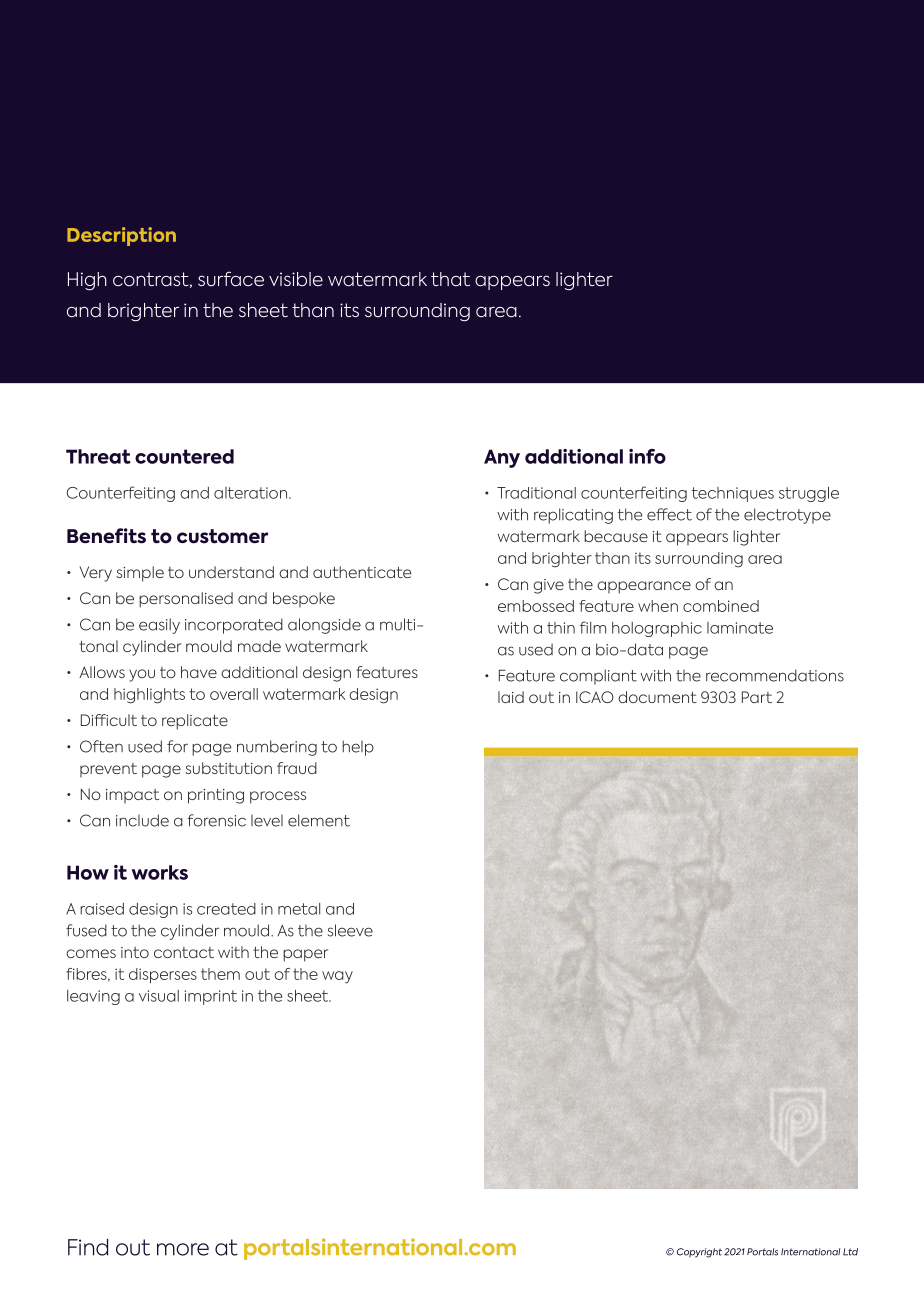 Image resolution: width=924 pixels, height=1308 pixels. What do you see at coordinates (88, 1247) in the screenshot?
I see `Find` at bounding box center [88, 1247].
